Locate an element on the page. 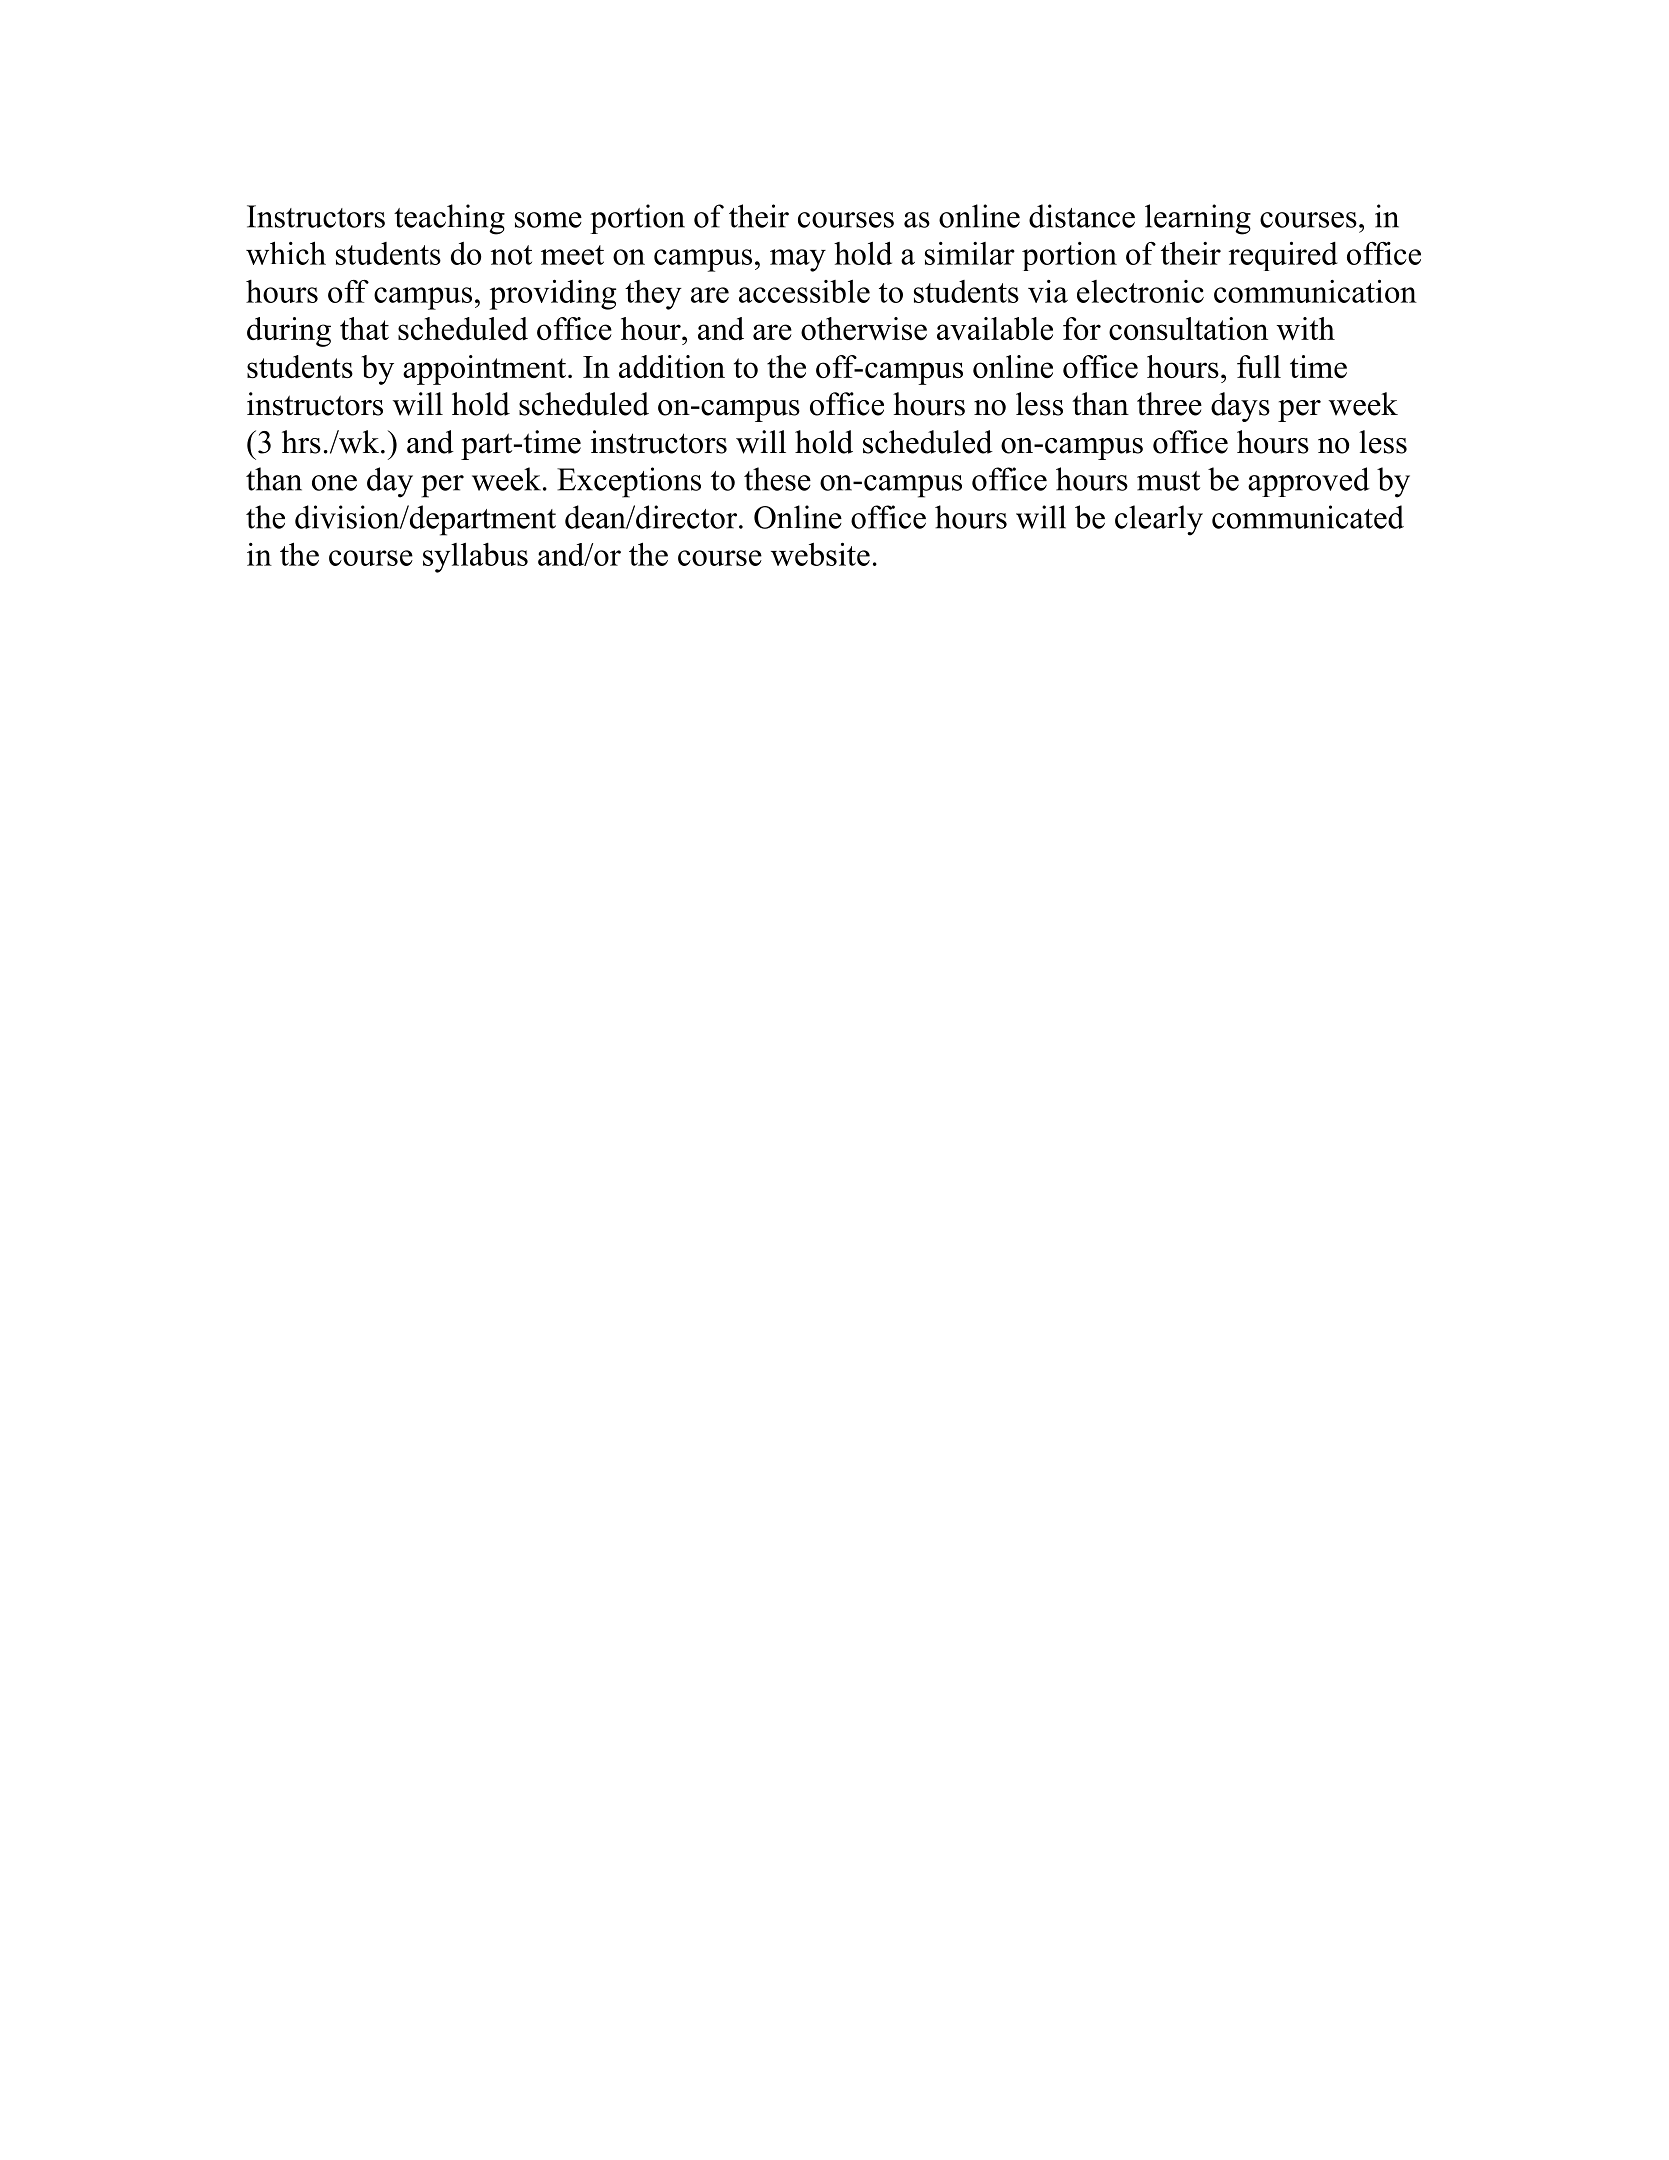 The height and width of the page is (2160, 1669). may is located at coordinates (798, 260).
